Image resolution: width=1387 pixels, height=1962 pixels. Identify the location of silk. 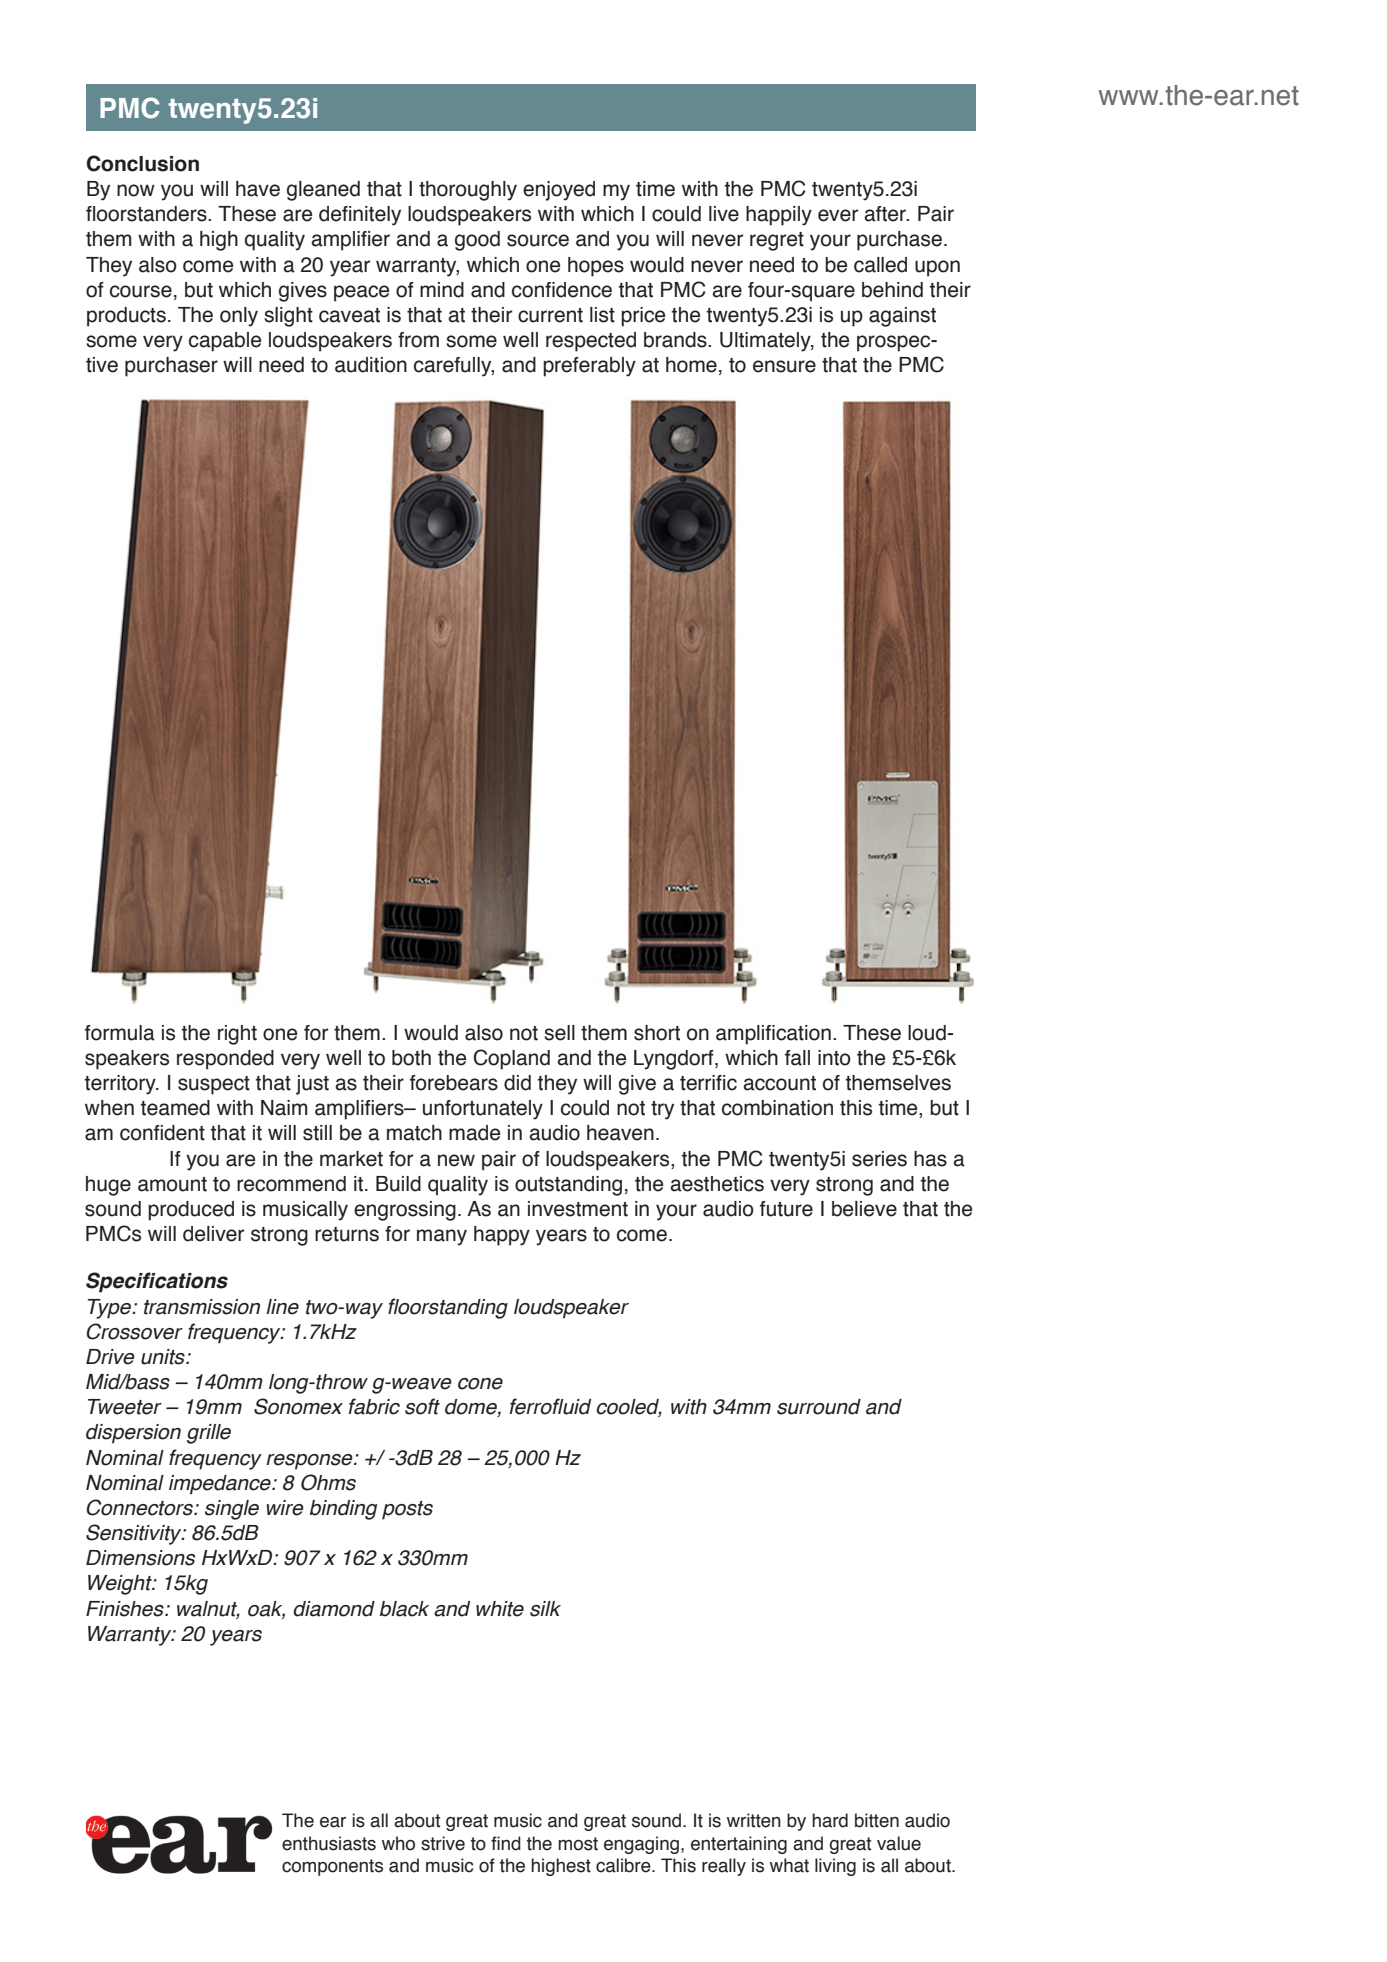
(545, 1609).
